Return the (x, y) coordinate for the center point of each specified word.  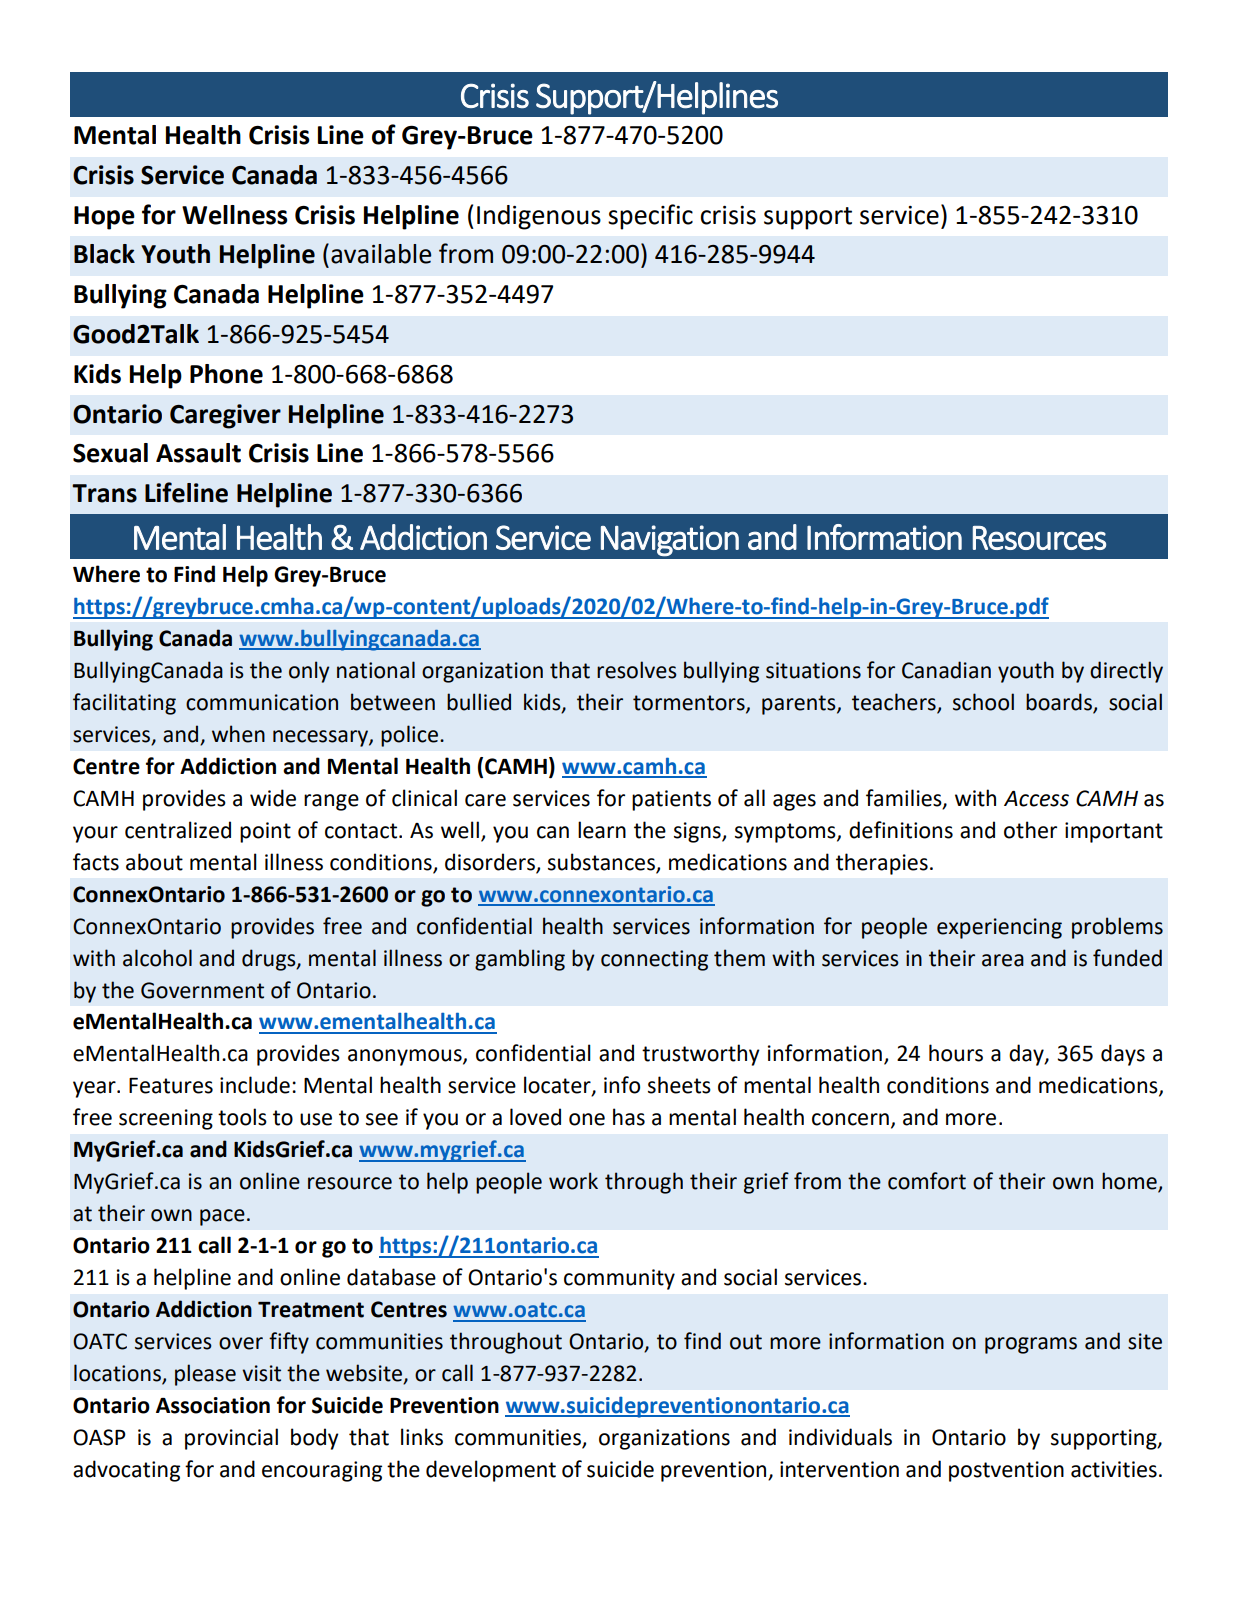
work (573, 1181)
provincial (231, 1439)
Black (104, 254)
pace (222, 1217)
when (238, 734)
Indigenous (539, 217)
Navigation (670, 541)
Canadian (946, 670)
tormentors (690, 704)
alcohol (157, 958)
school (983, 702)
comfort (927, 1181)
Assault (198, 453)
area (1003, 960)
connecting (654, 960)
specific (650, 217)
